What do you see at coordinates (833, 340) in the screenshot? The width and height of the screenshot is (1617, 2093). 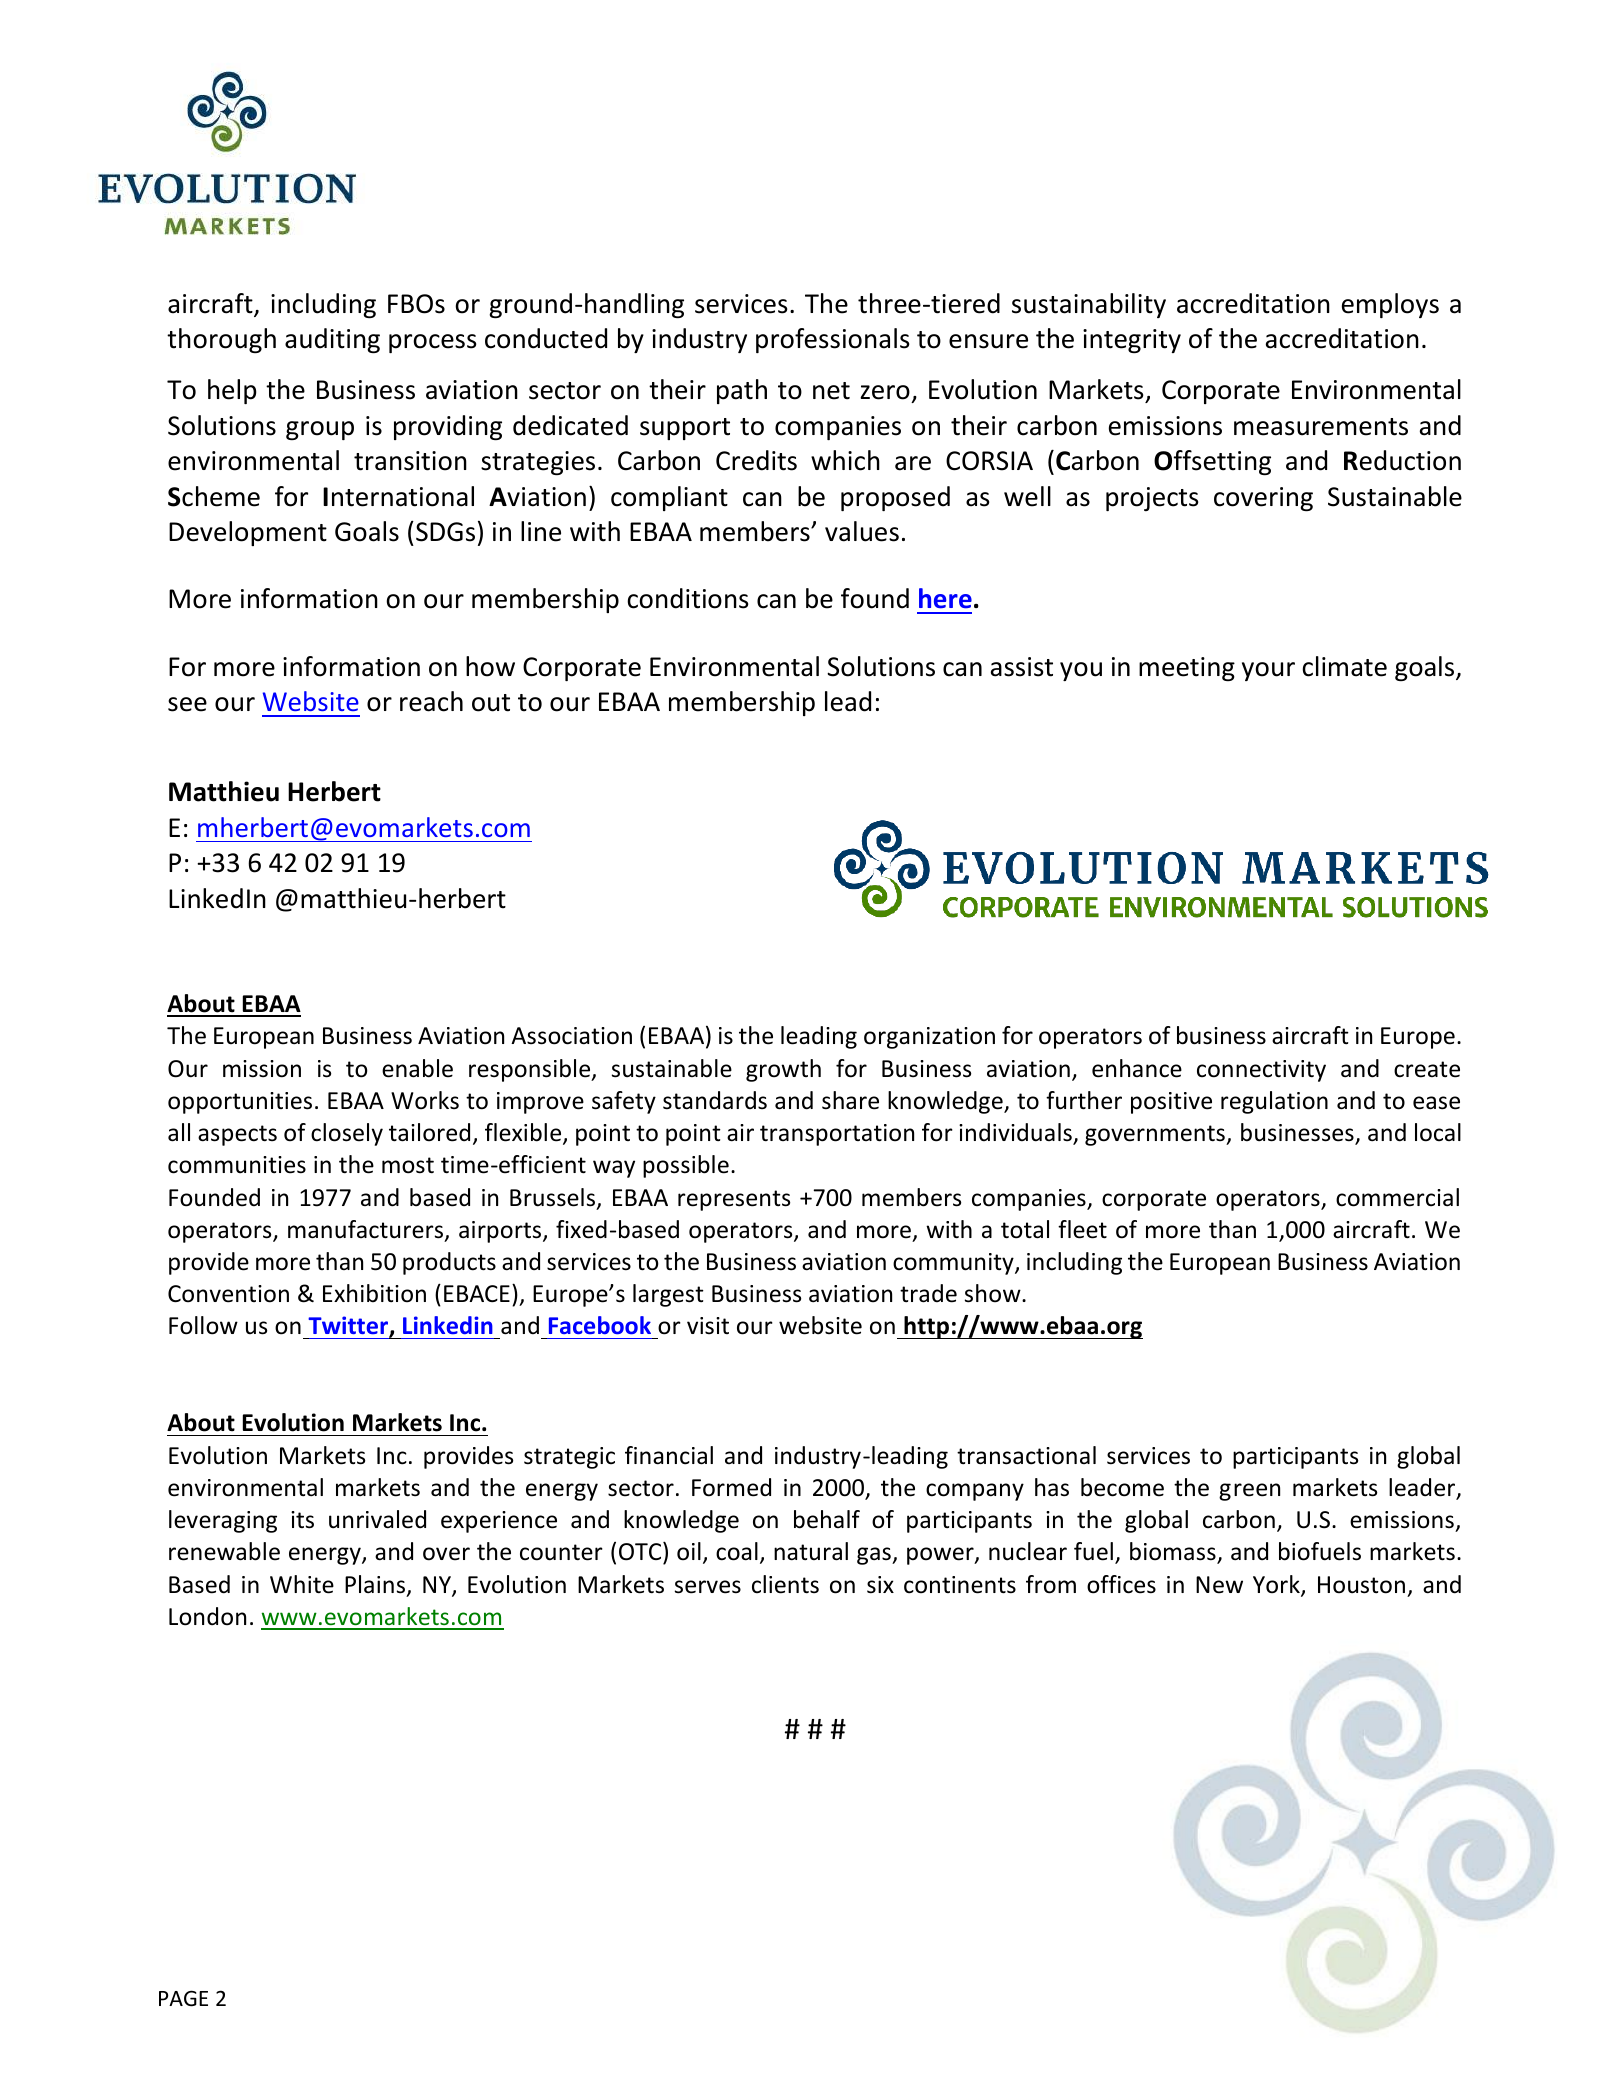 I see `professionals` at bounding box center [833, 340].
